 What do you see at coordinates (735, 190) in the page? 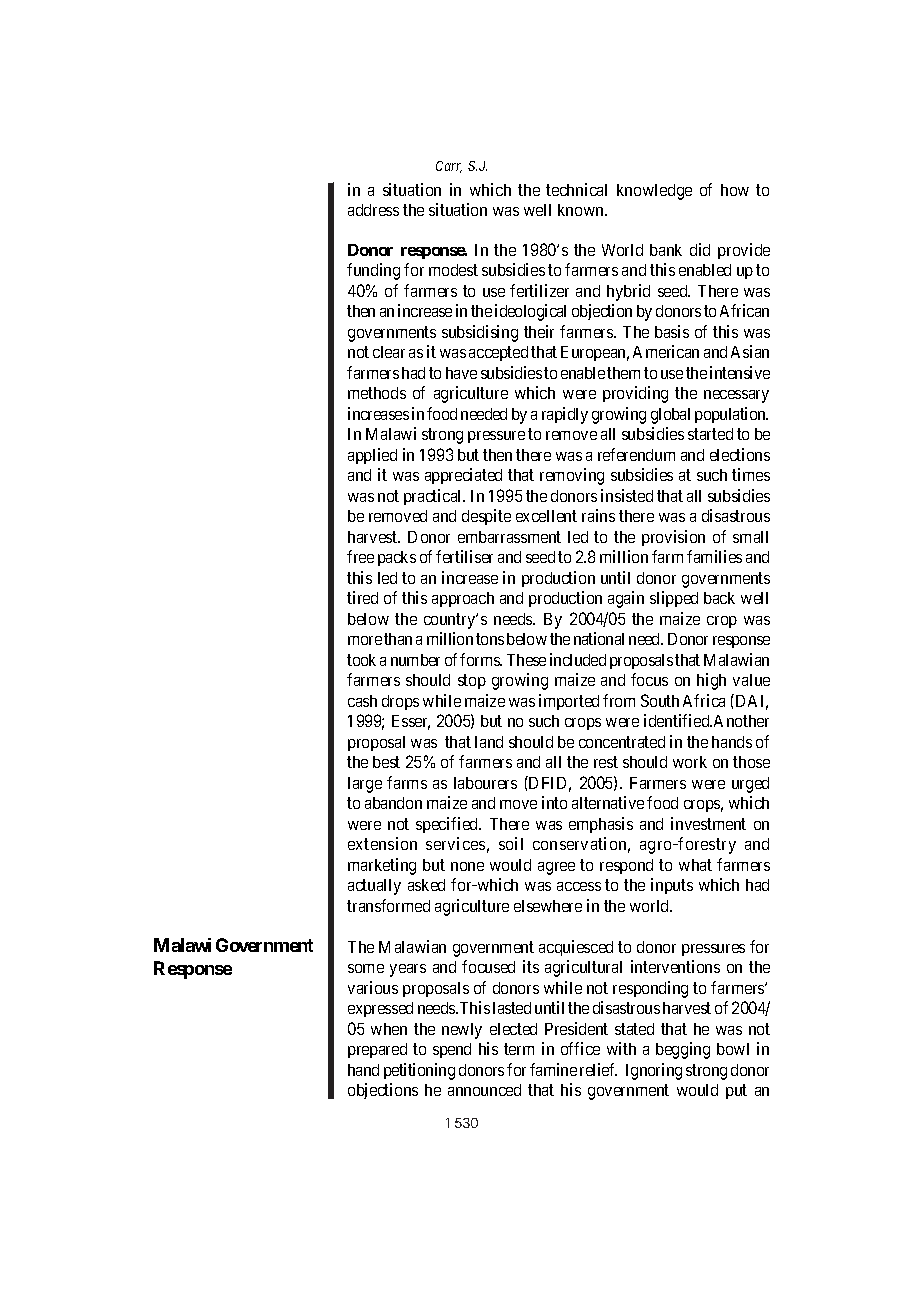
I see `how` at bounding box center [735, 190].
